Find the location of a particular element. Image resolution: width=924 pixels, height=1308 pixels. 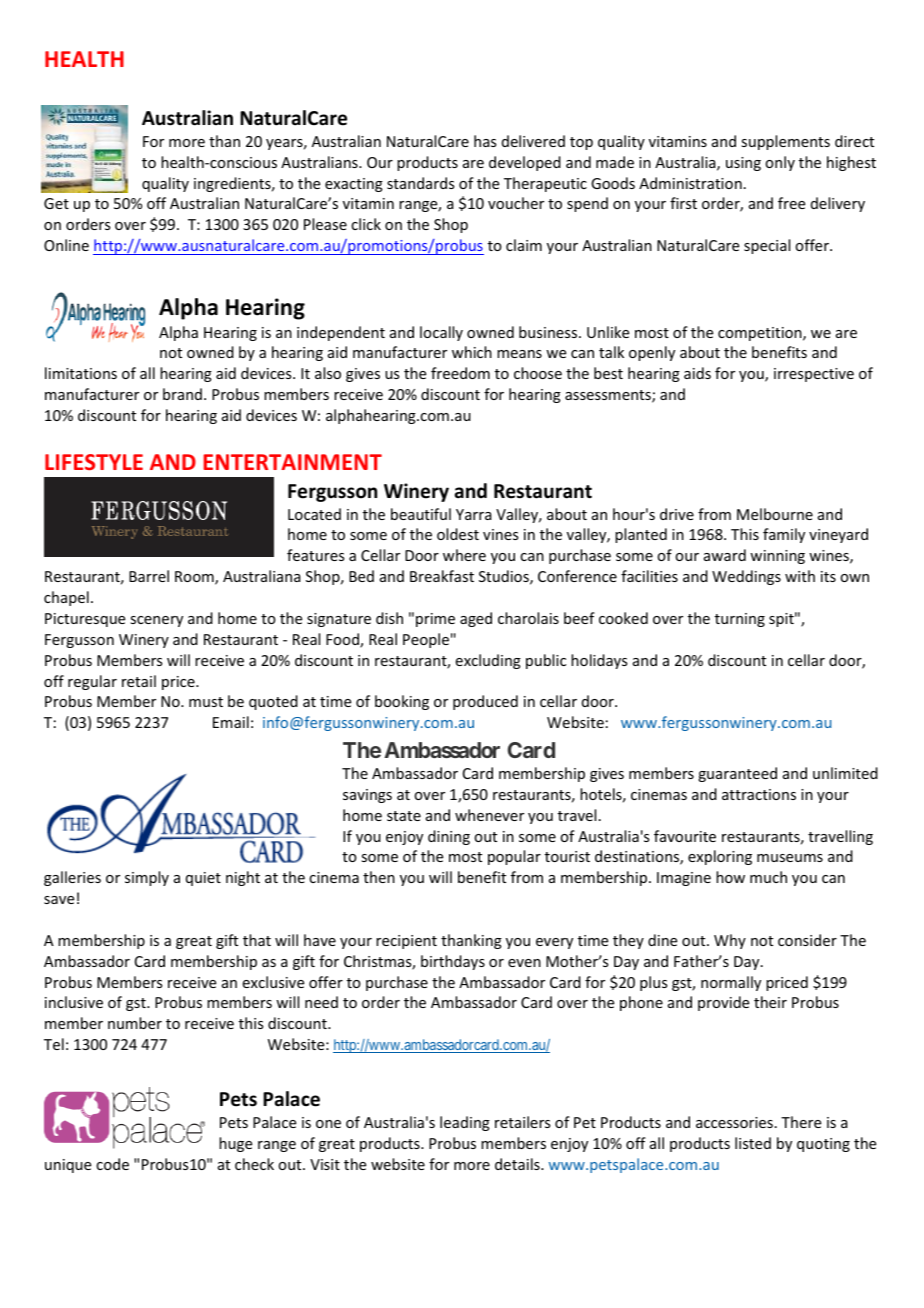

guaranteed is located at coordinates (737, 774).
